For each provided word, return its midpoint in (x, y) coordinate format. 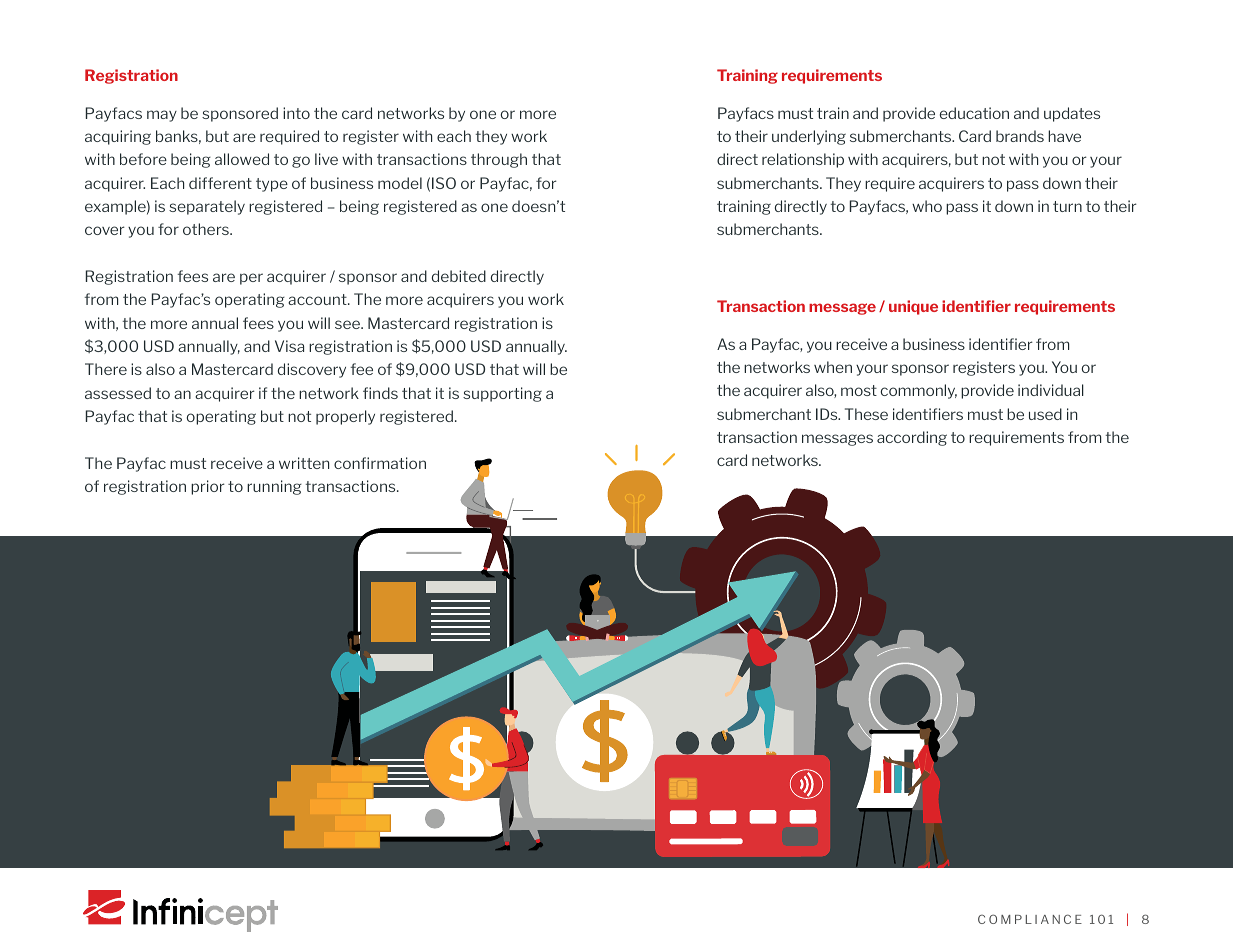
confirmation (380, 463)
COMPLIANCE (1030, 919)
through (499, 160)
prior (208, 487)
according (912, 438)
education (974, 113)
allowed (242, 159)
